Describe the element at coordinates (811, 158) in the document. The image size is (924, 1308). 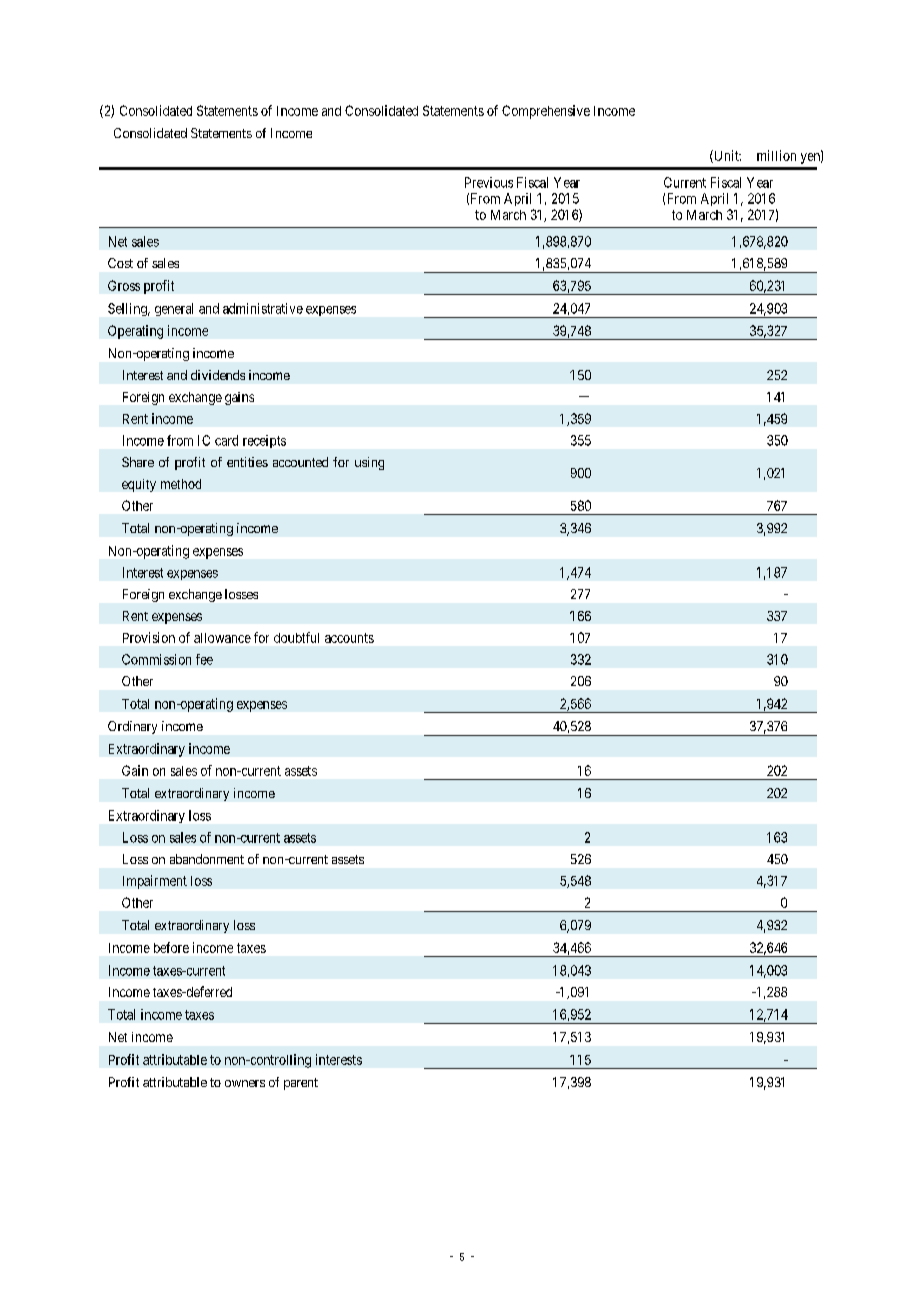
I see `yen` at that location.
